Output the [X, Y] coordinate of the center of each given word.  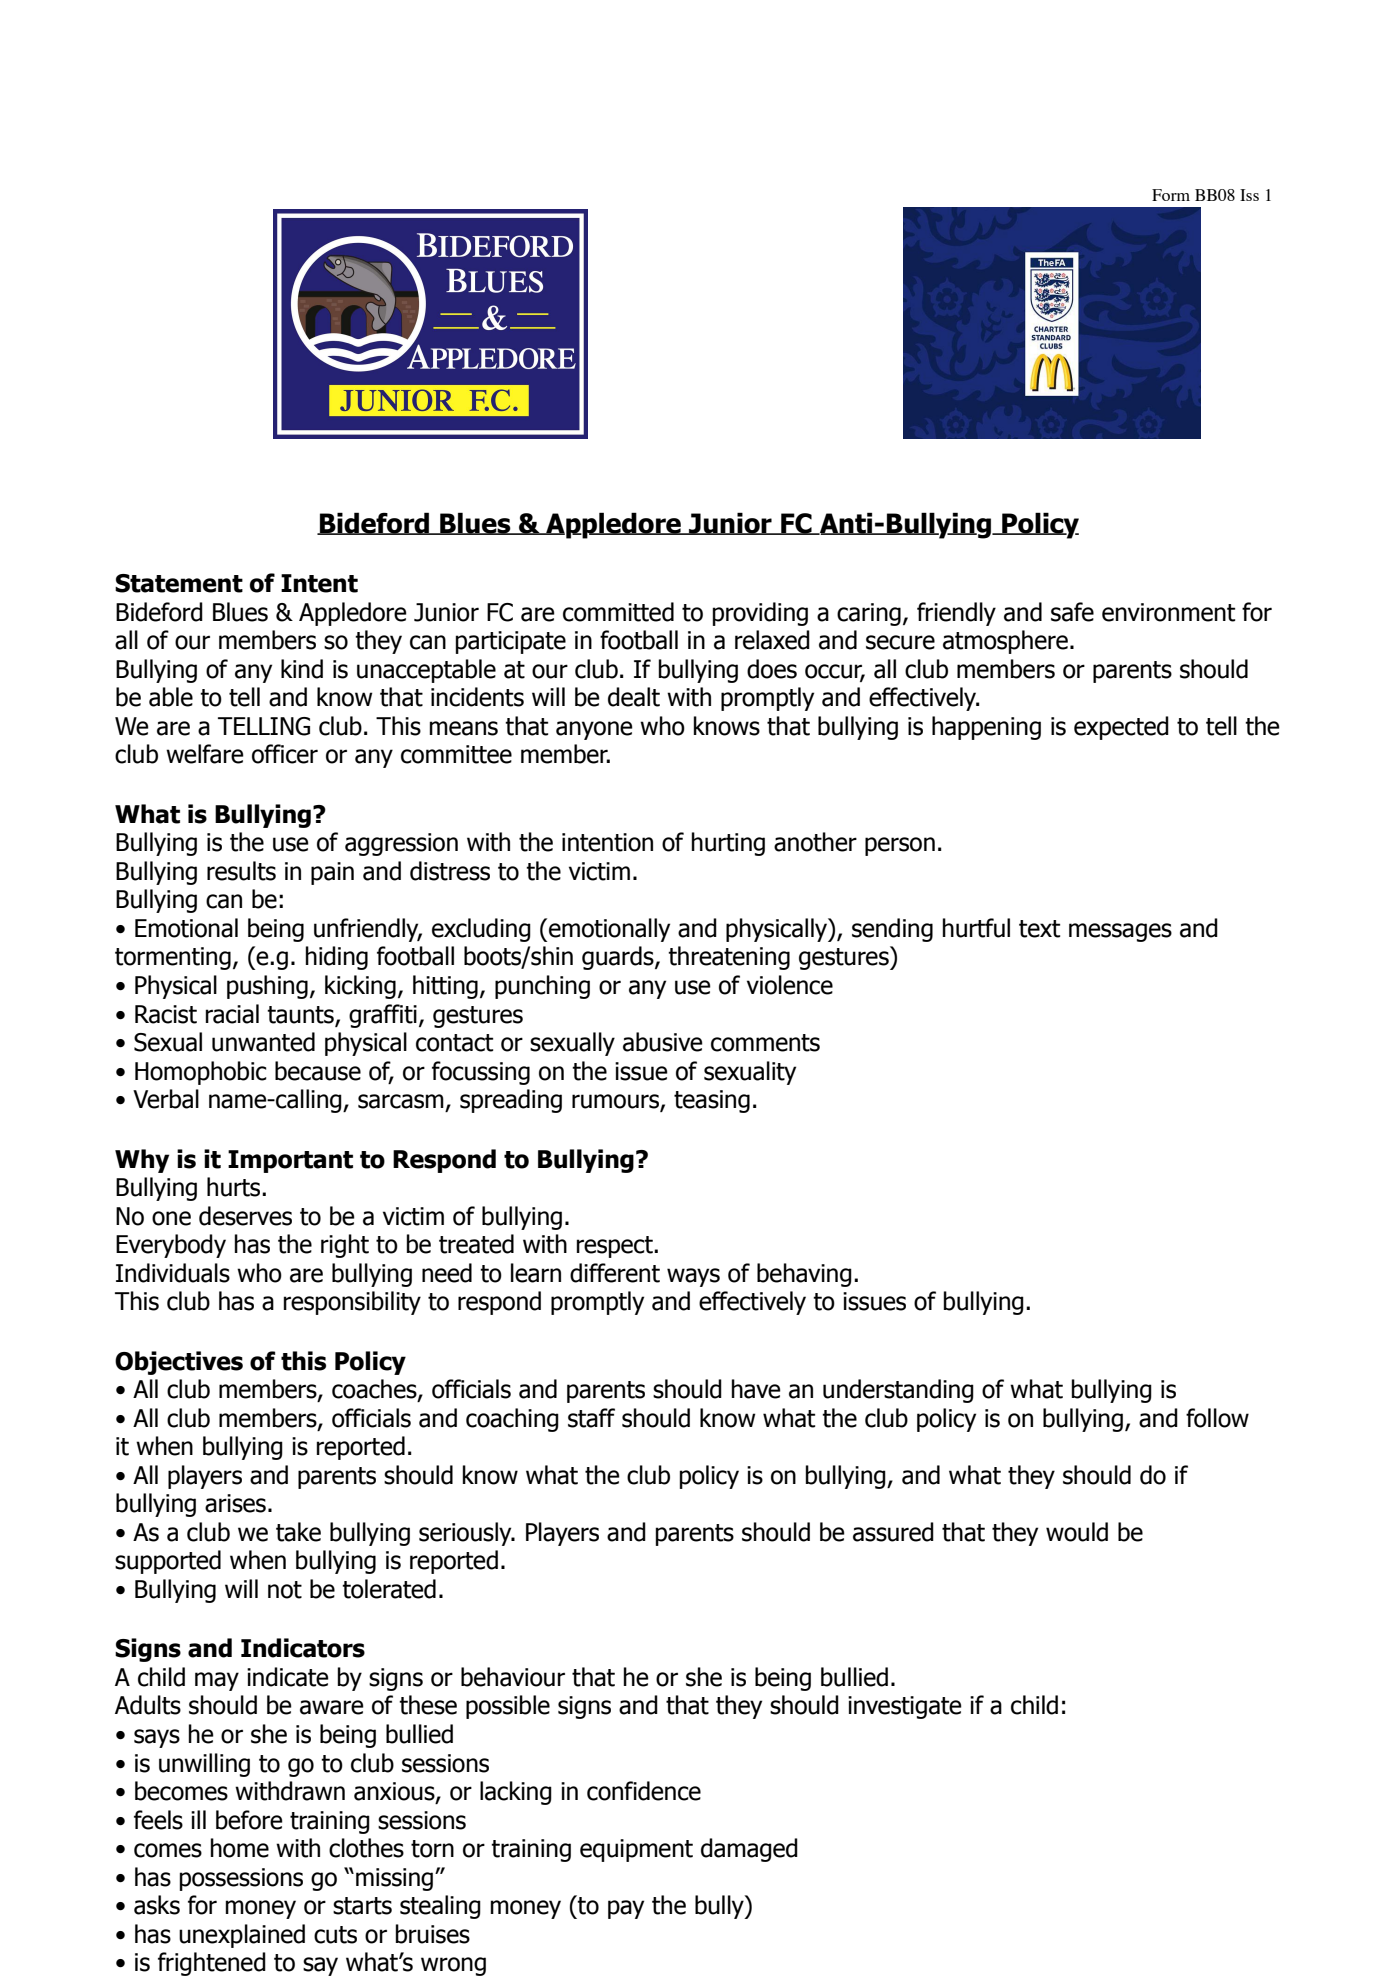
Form [1171, 195]
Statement [179, 583]
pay [626, 1909]
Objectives [179, 1363]
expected [1121, 728]
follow [1217, 1418]
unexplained [242, 1936]
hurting [728, 844]
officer [285, 754]
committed [618, 612]
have [756, 1389]
